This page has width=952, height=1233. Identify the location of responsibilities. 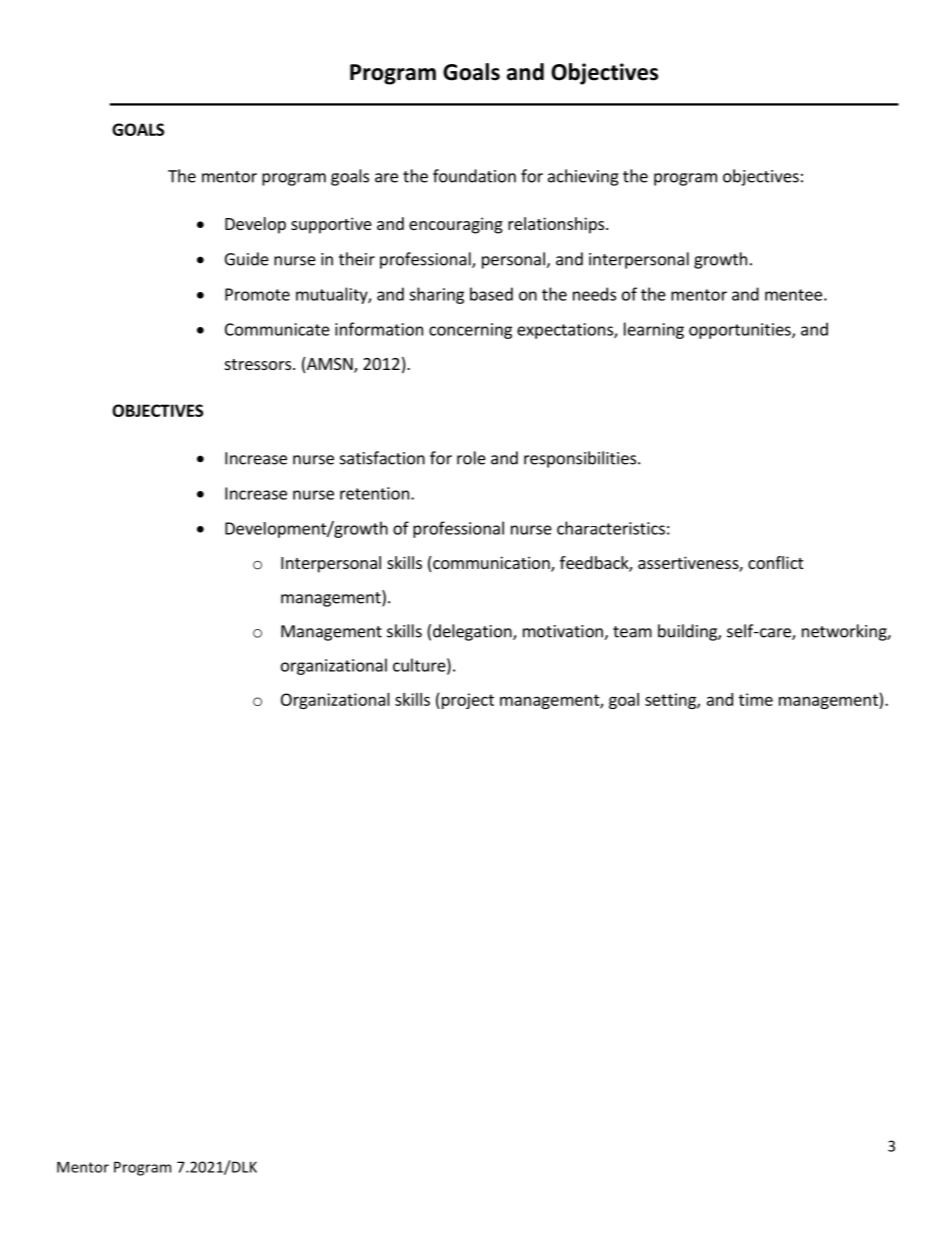
(581, 459).
